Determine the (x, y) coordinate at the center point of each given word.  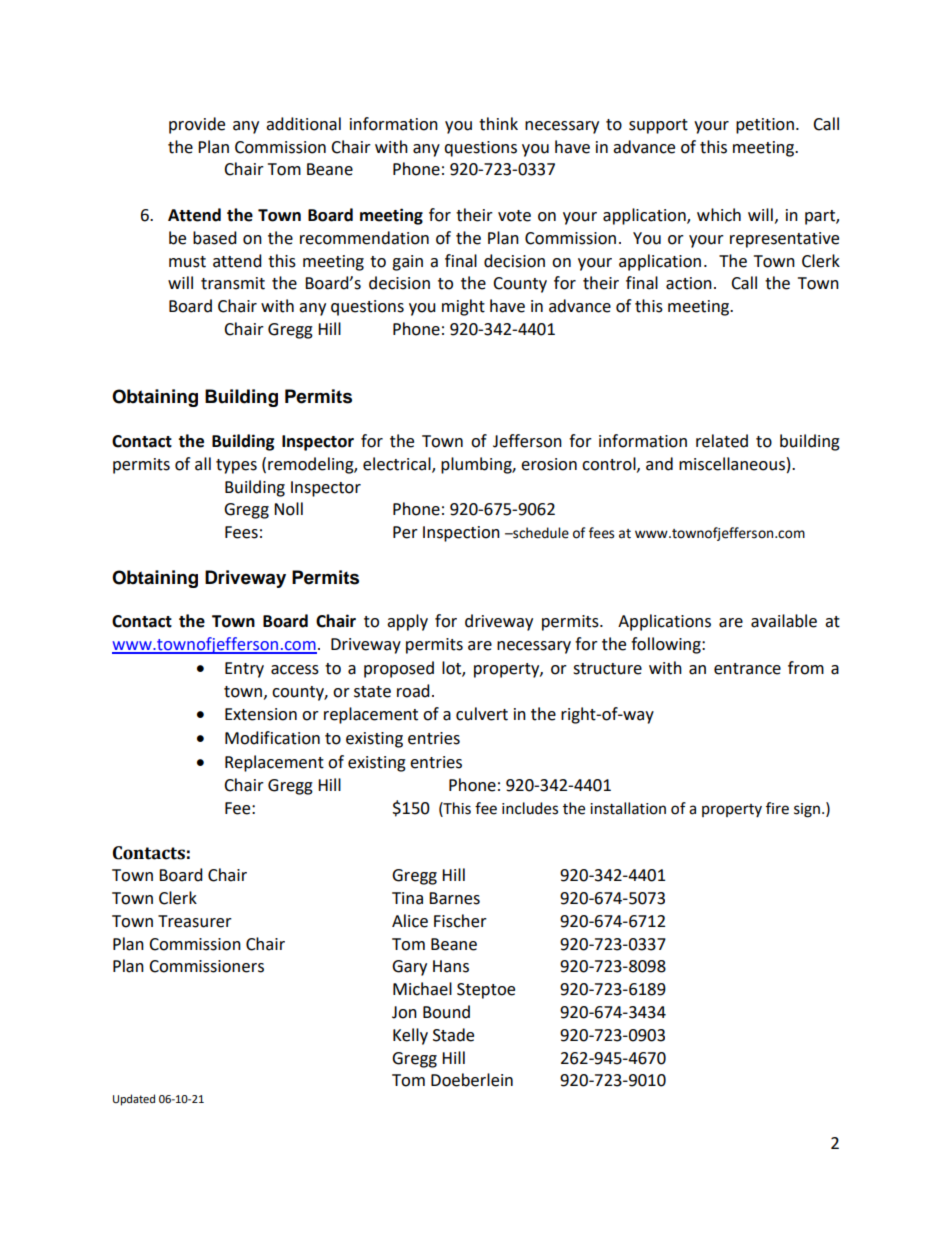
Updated (134, 1100)
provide (197, 125)
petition (765, 126)
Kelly (410, 1036)
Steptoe (486, 991)
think (498, 124)
